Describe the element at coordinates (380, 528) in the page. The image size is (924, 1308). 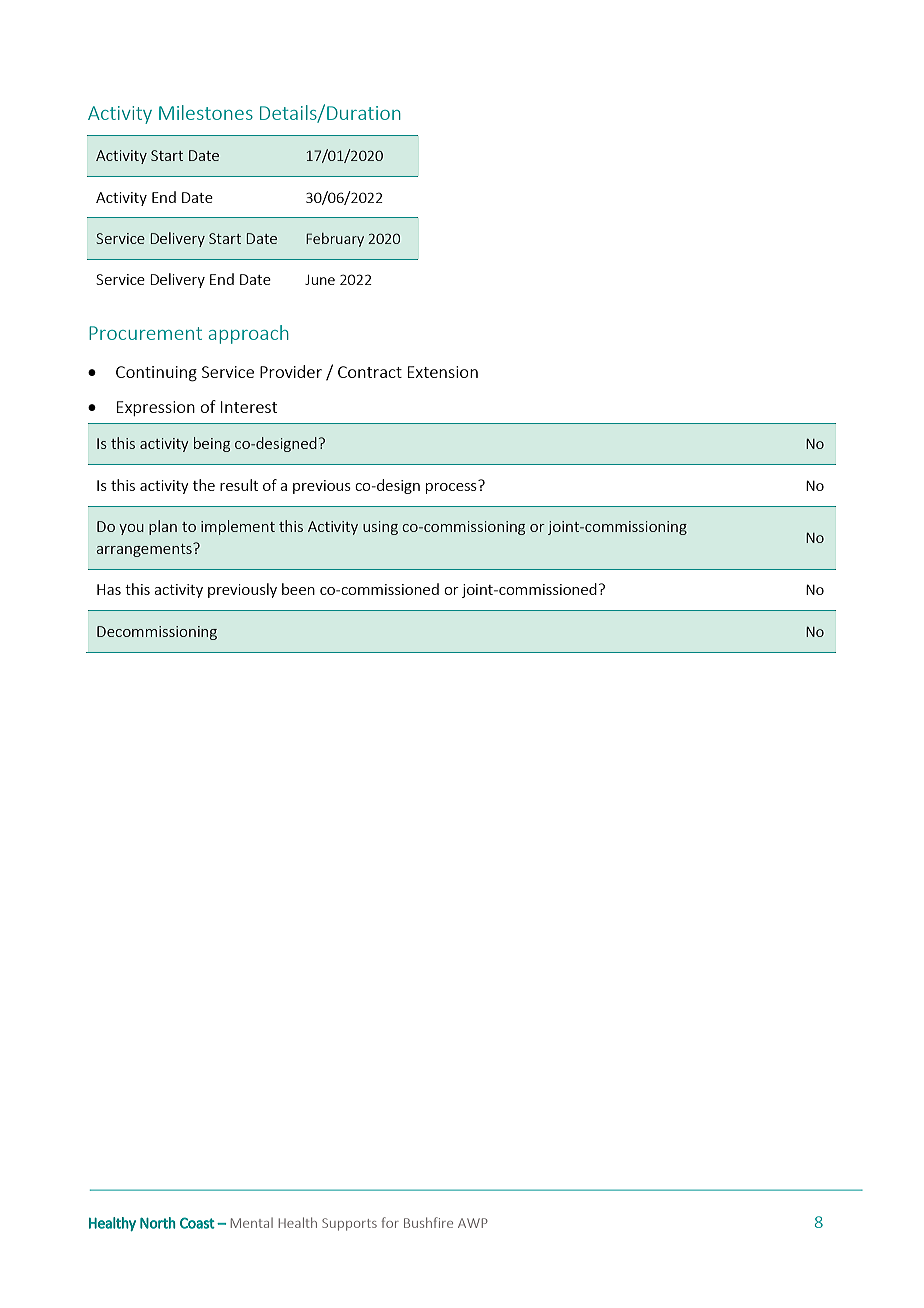
I see `using` at that location.
